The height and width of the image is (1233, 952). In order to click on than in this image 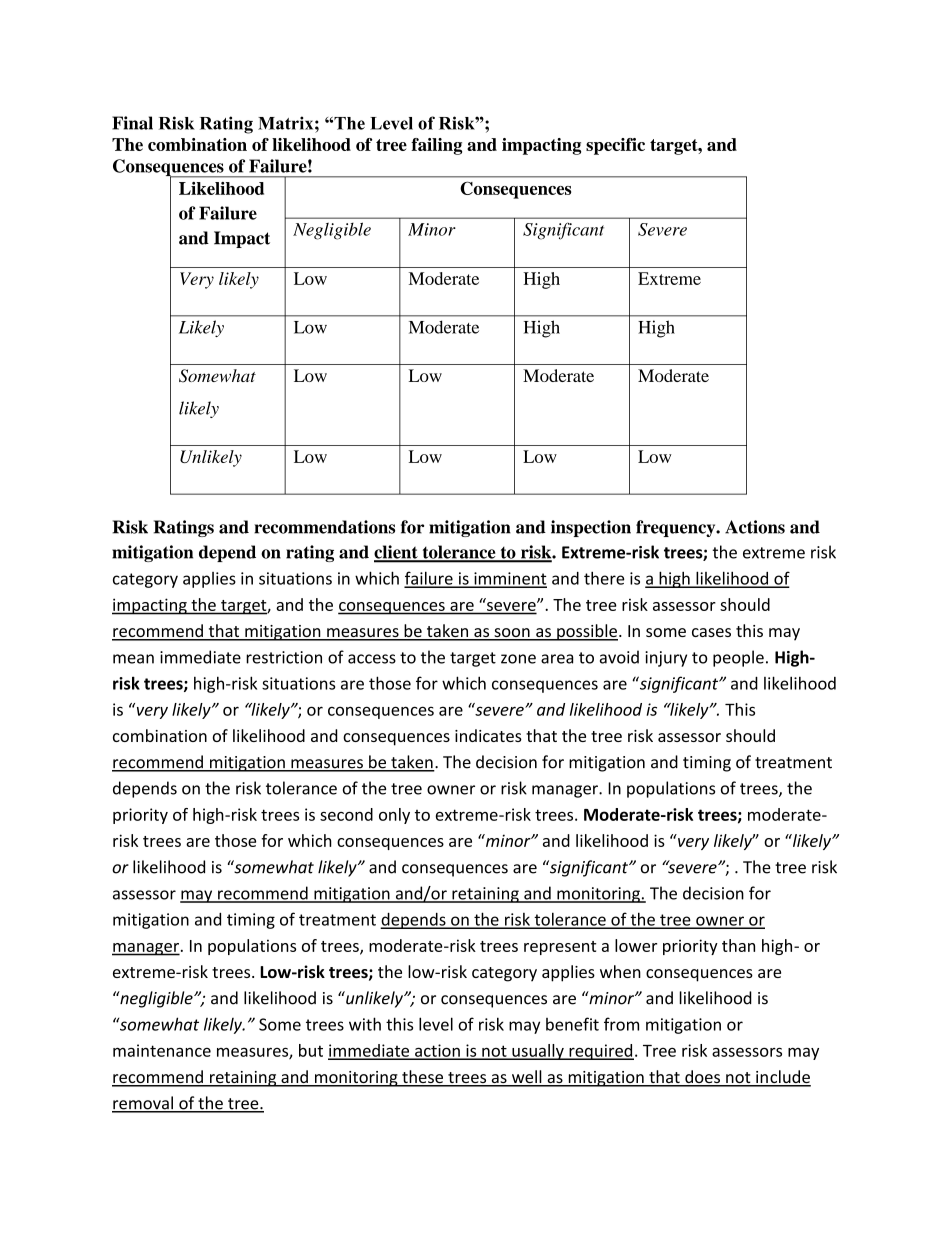, I will do `click(738, 945)`.
